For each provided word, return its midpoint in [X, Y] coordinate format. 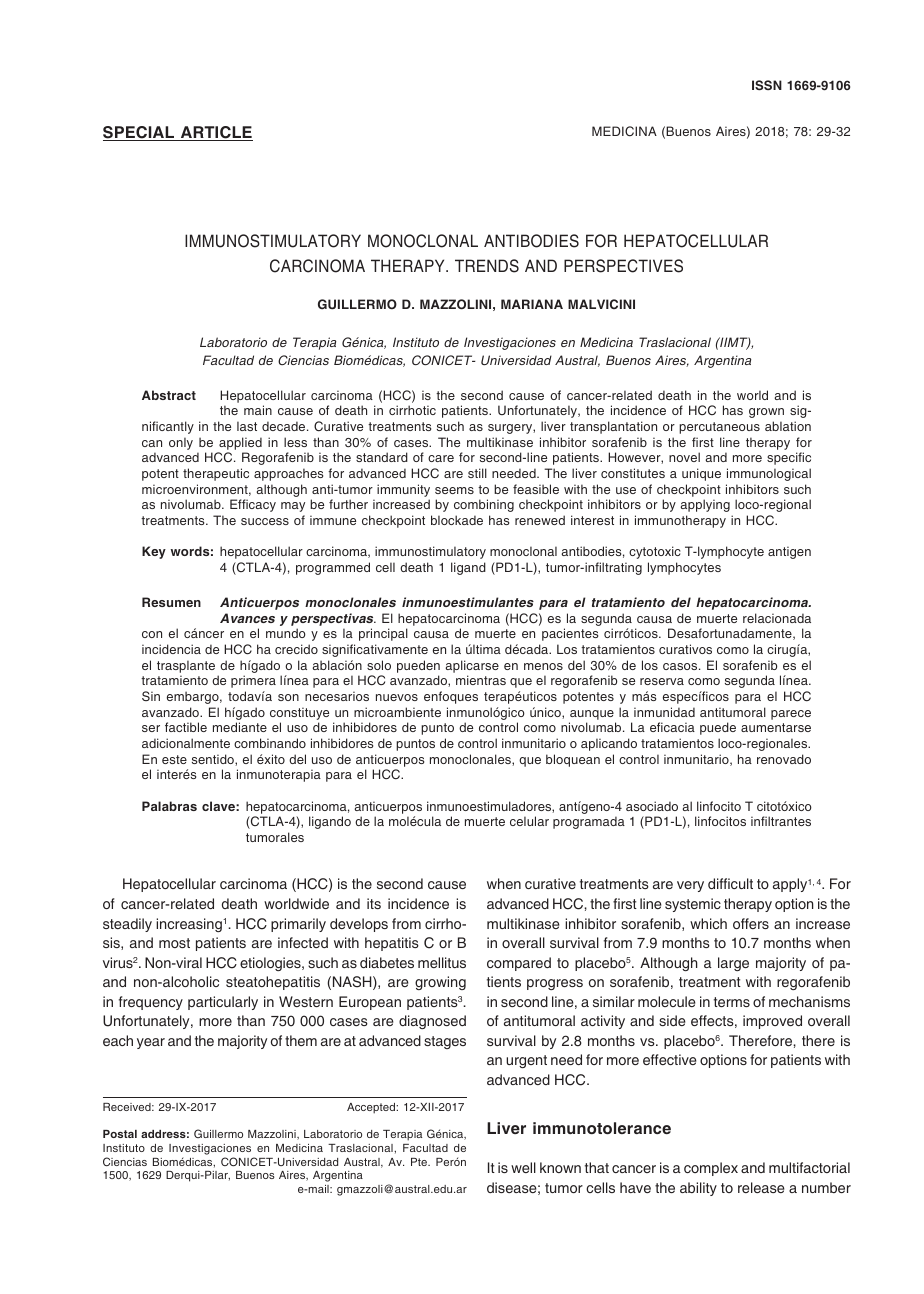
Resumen [171, 602]
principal [383, 634]
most [174, 943]
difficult [730, 883]
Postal [120, 1134]
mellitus [442, 962]
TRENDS [487, 266]
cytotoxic [654, 552]
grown [766, 413]
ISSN [767, 85]
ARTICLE [215, 133]
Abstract [169, 395]
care [441, 458]
